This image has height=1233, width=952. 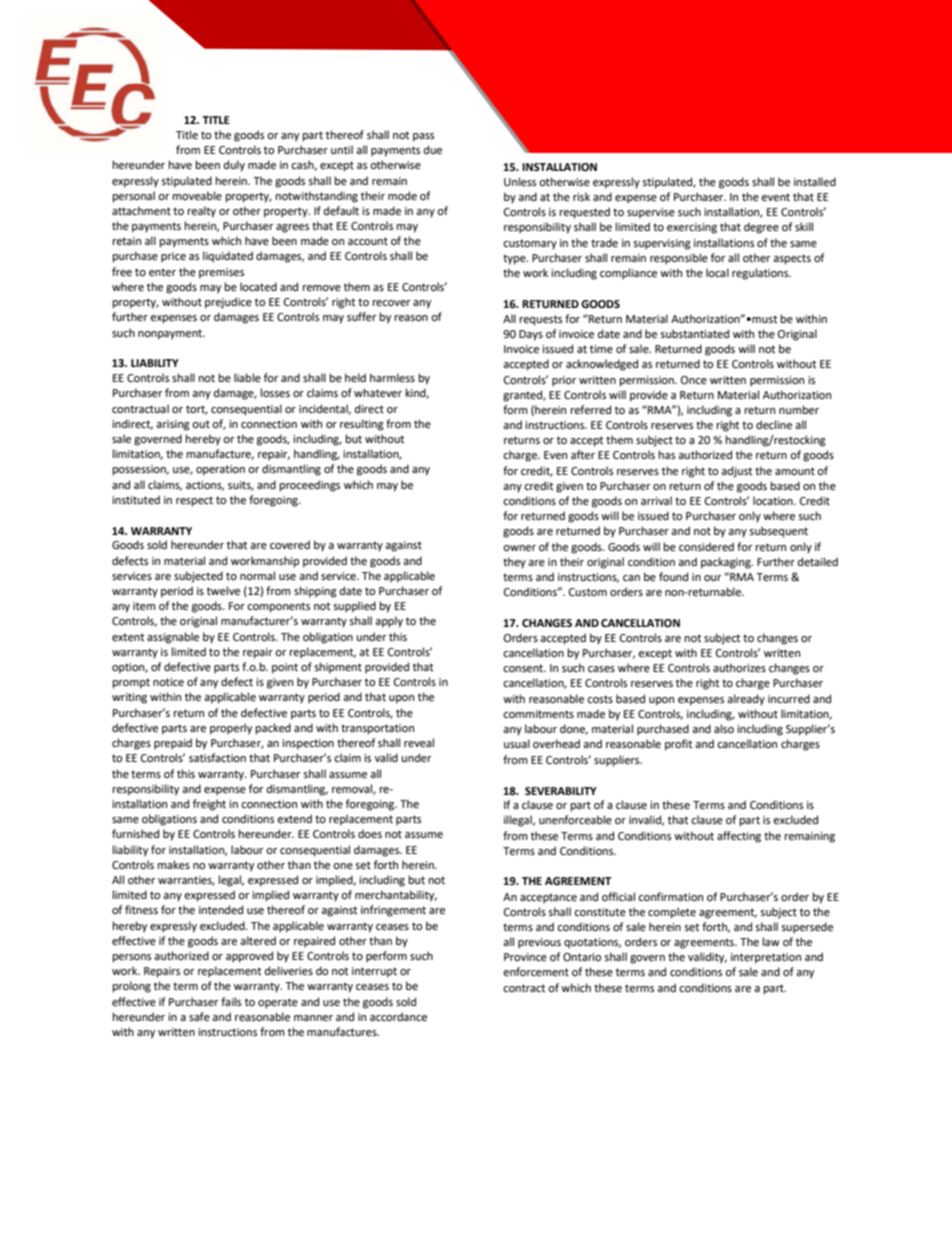 I want to click on resulting, so click(x=362, y=425).
